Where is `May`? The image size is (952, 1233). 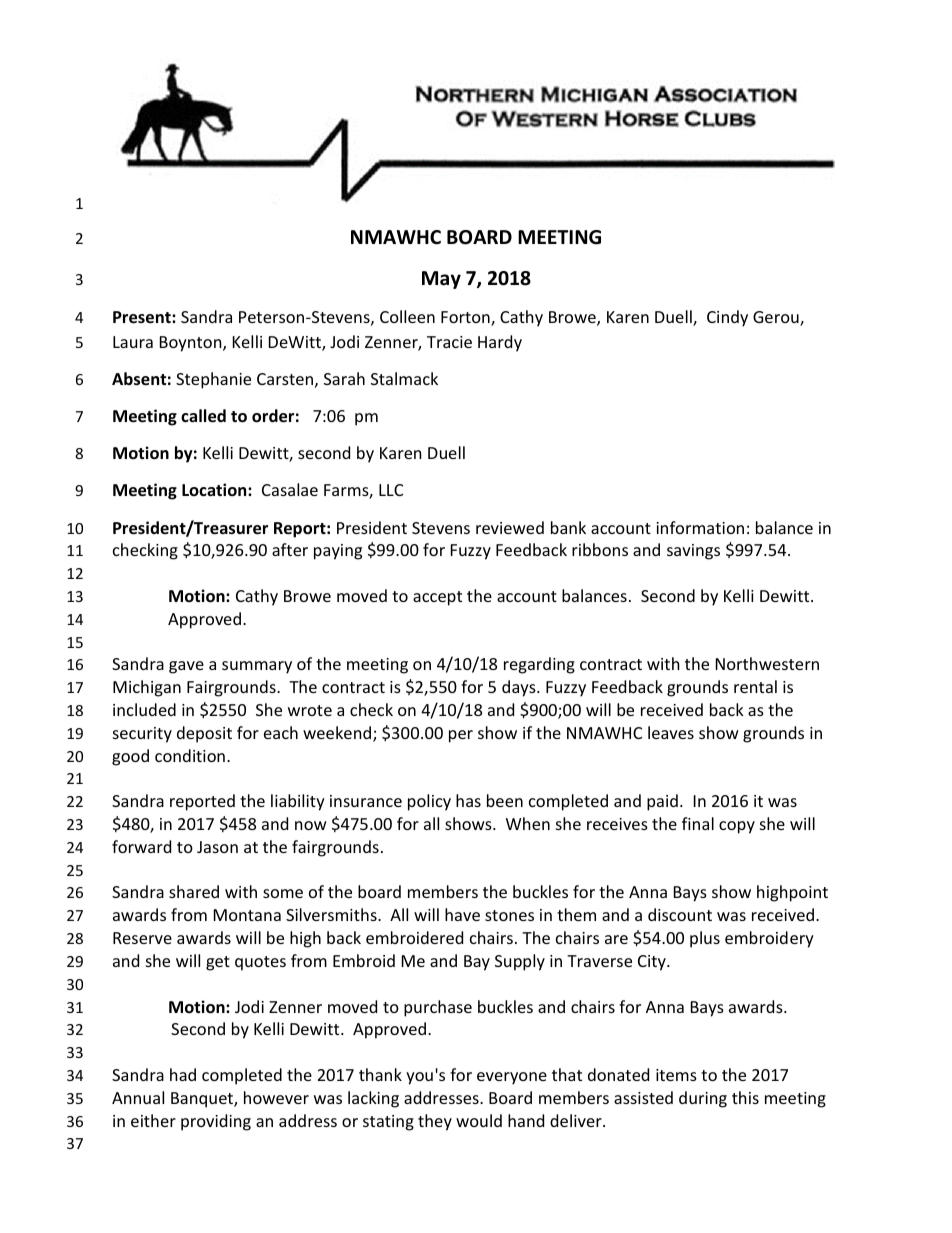 May is located at coordinates (441, 280).
